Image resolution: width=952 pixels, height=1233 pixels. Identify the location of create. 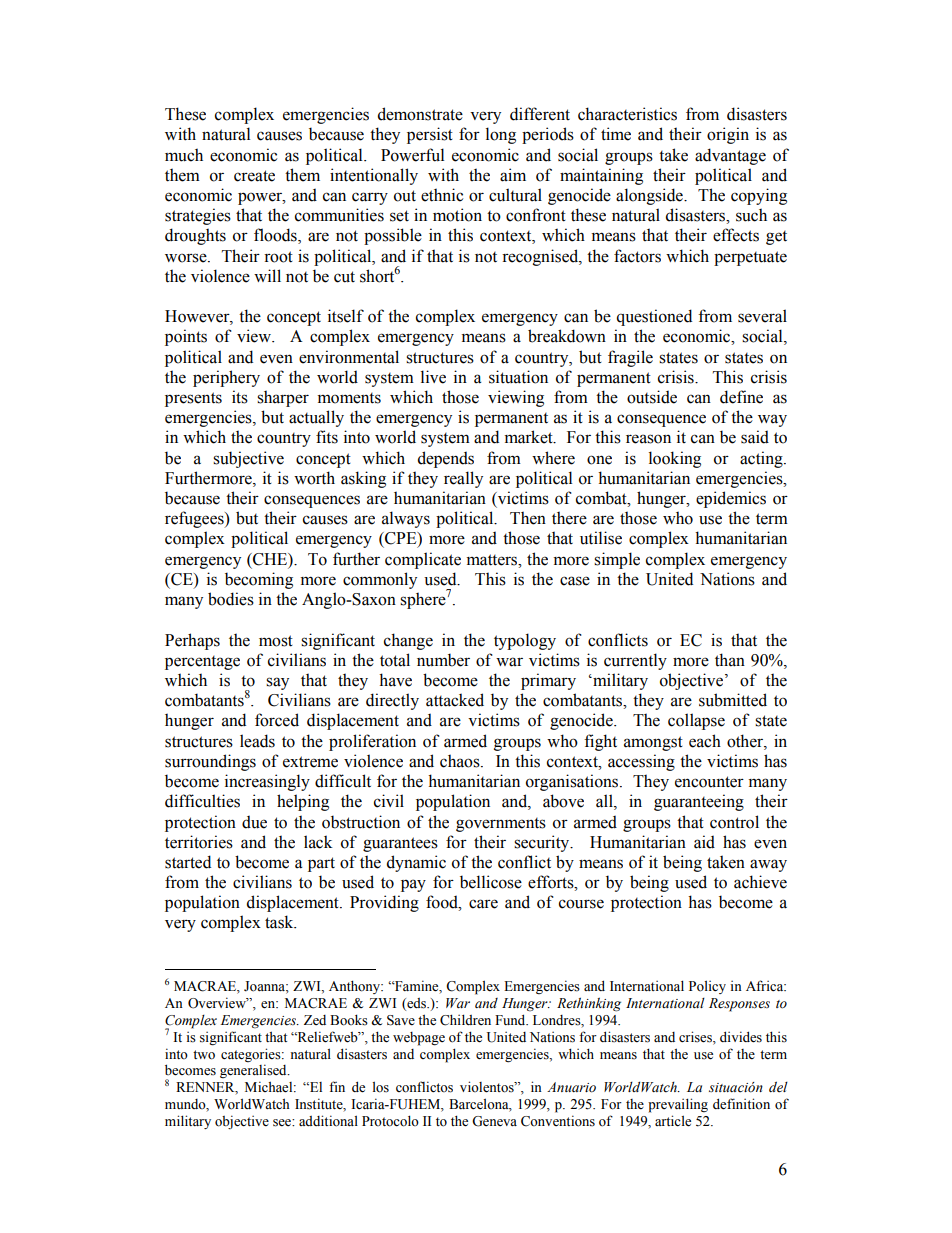
(254, 176).
